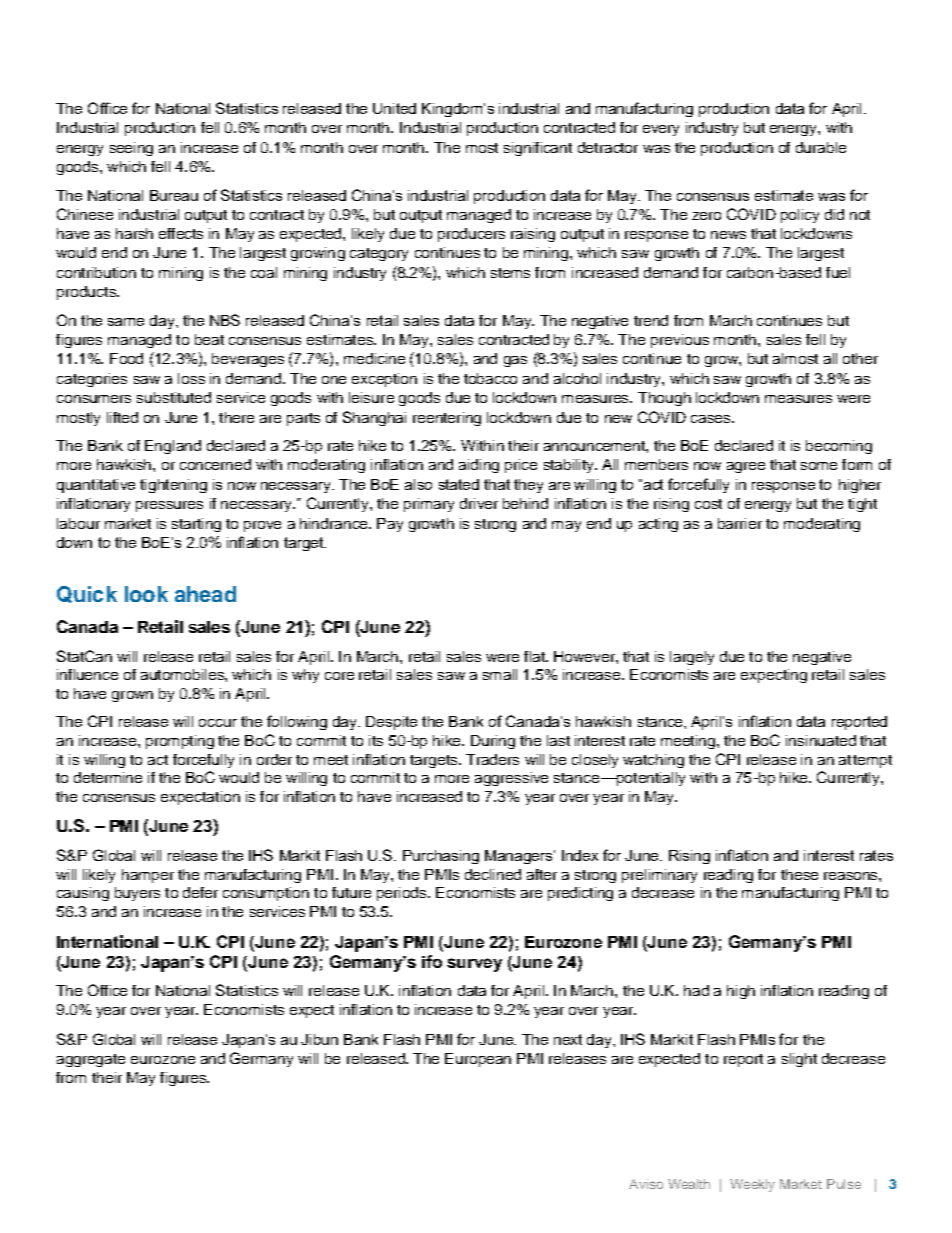 The height and width of the screenshot is (1233, 952). Describe the element at coordinates (752, 1185) in the screenshot. I see `Weekly` at that location.
